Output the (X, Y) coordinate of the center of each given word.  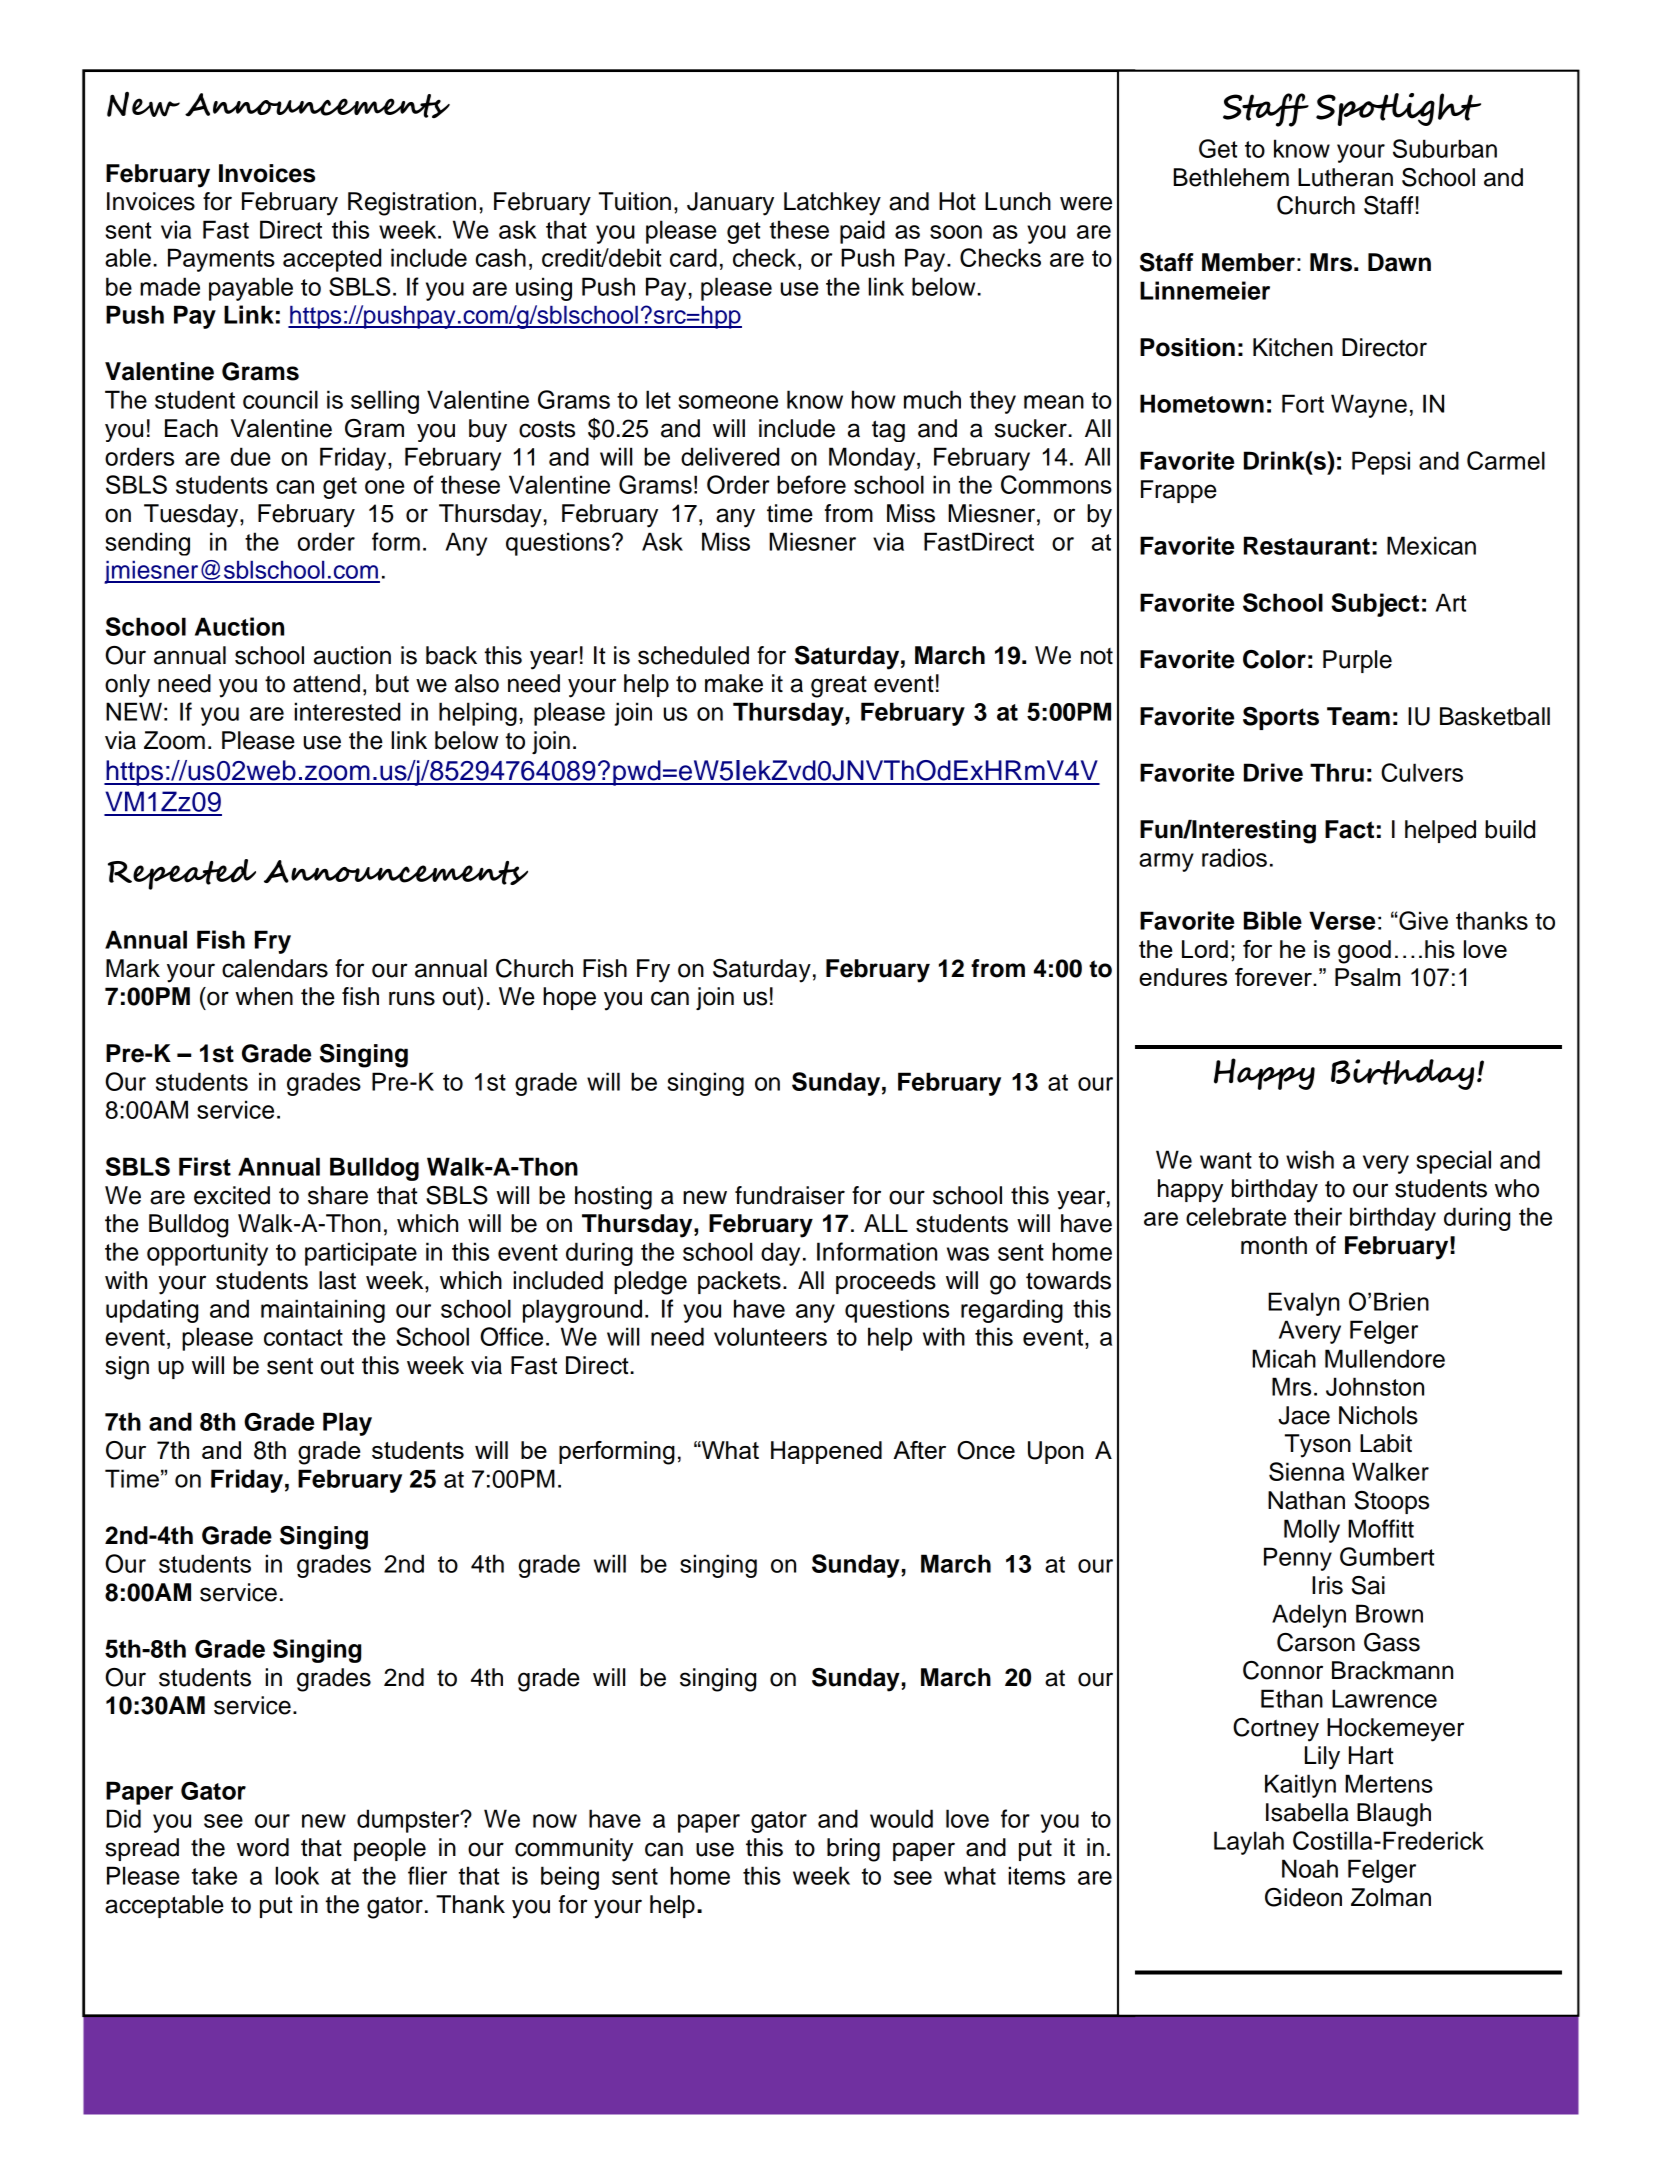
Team (1358, 716)
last (337, 1280)
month (1274, 1245)
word (263, 1847)
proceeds (886, 1282)
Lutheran (1345, 177)
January (730, 204)
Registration (412, 204)
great (839, 687)
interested (347, 711)
